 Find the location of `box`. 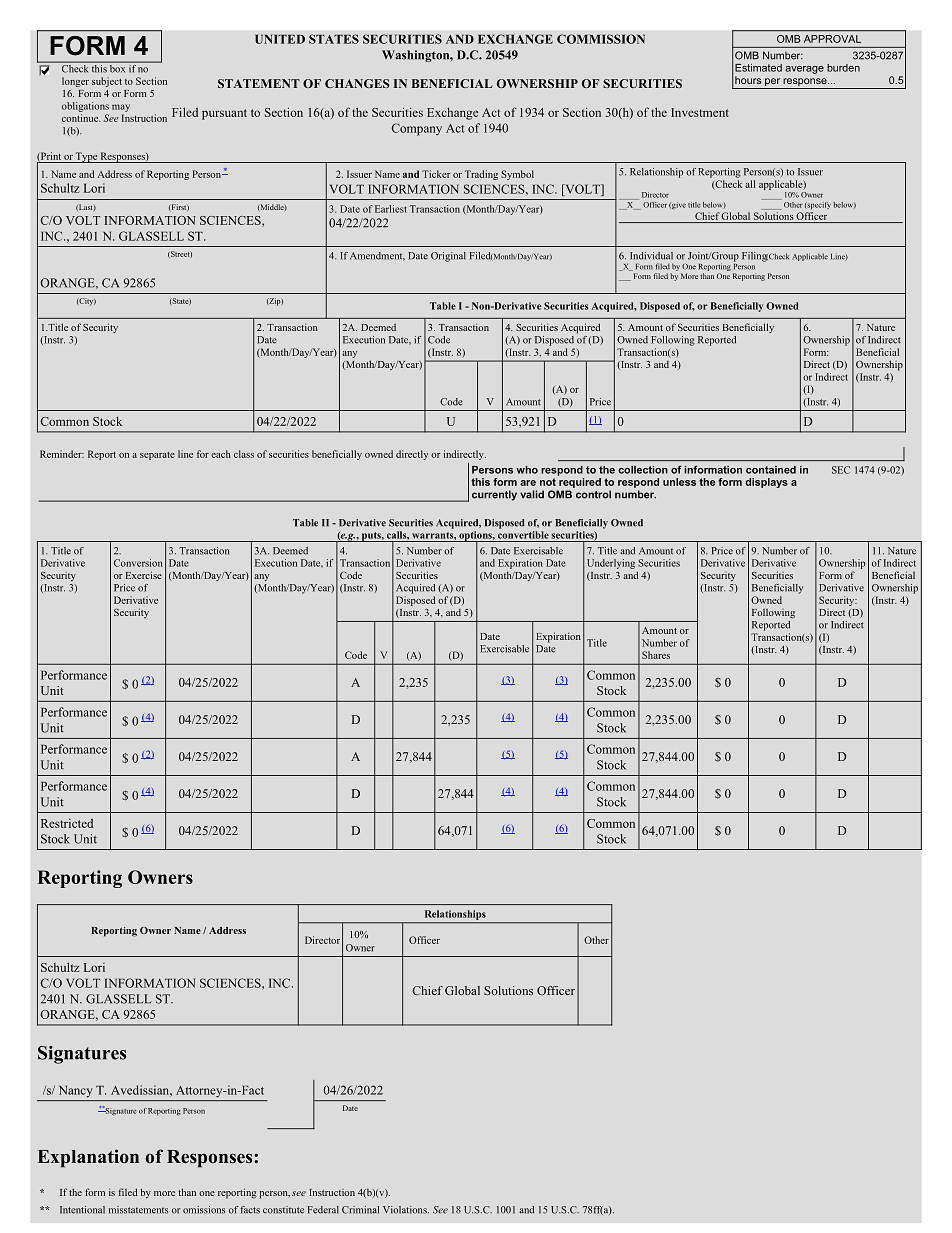

box is located at coordinates (118, 67).
